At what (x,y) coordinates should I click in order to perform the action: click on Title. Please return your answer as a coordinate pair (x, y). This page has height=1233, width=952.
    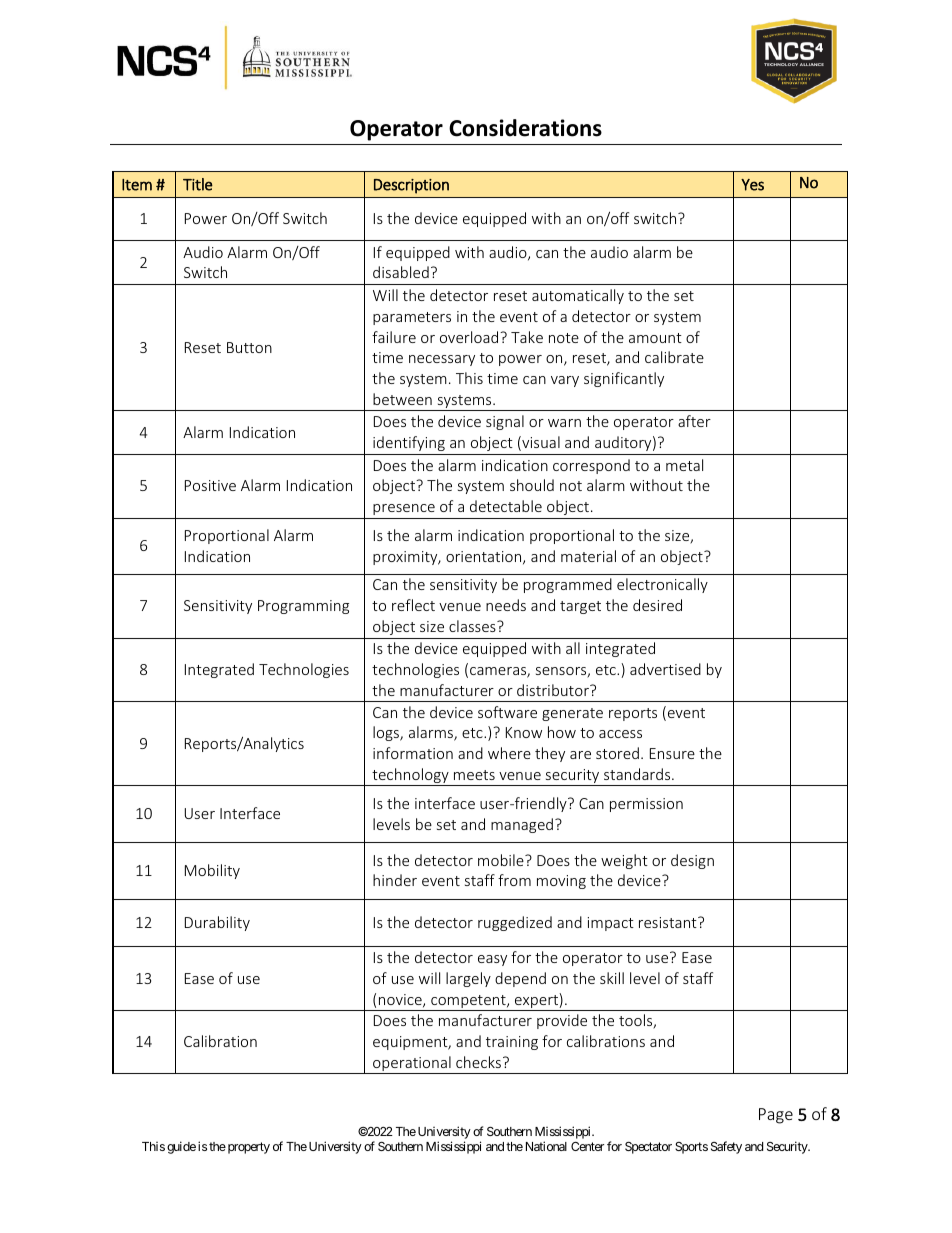
    Looking at the image, I should click on (198, 184).
